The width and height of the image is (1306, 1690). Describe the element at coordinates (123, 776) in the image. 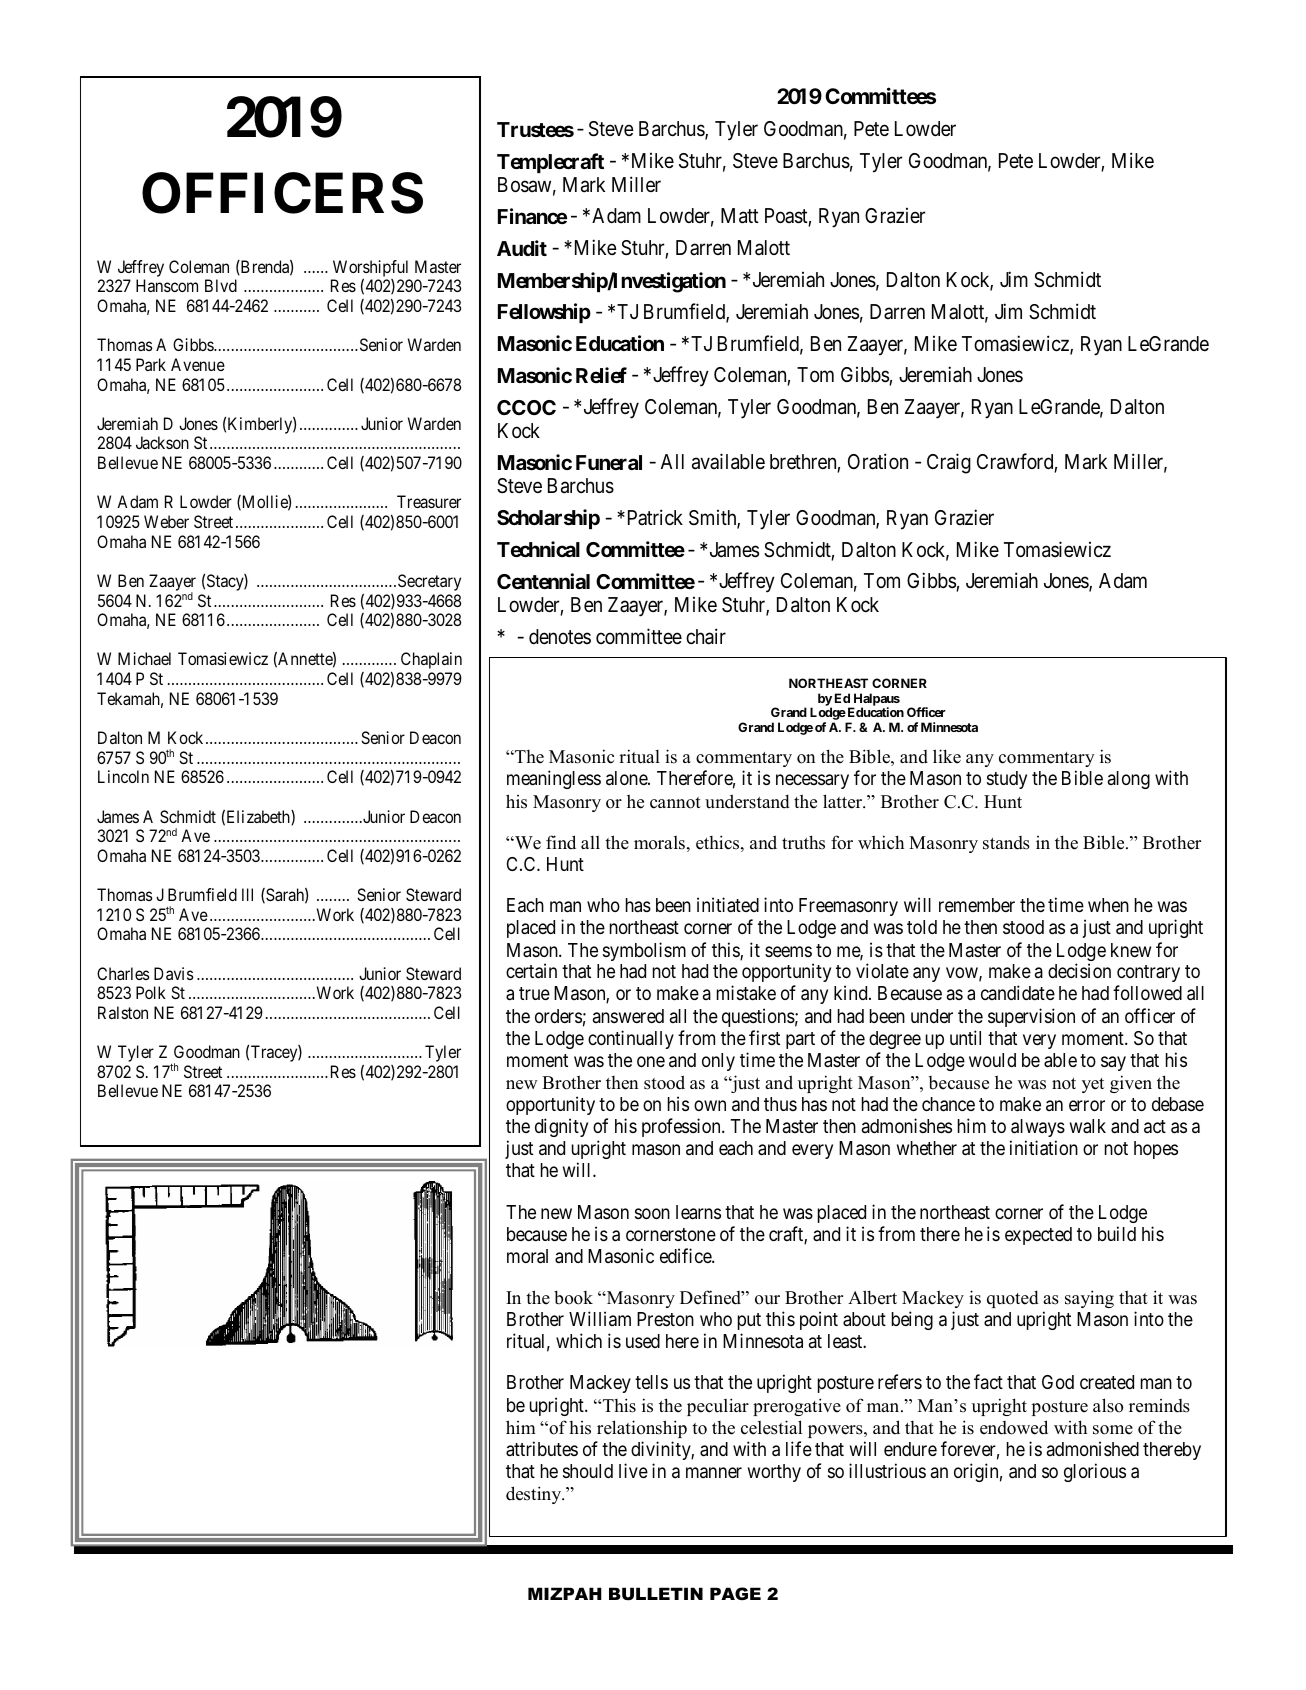

I see `Lincoln` at that location.
